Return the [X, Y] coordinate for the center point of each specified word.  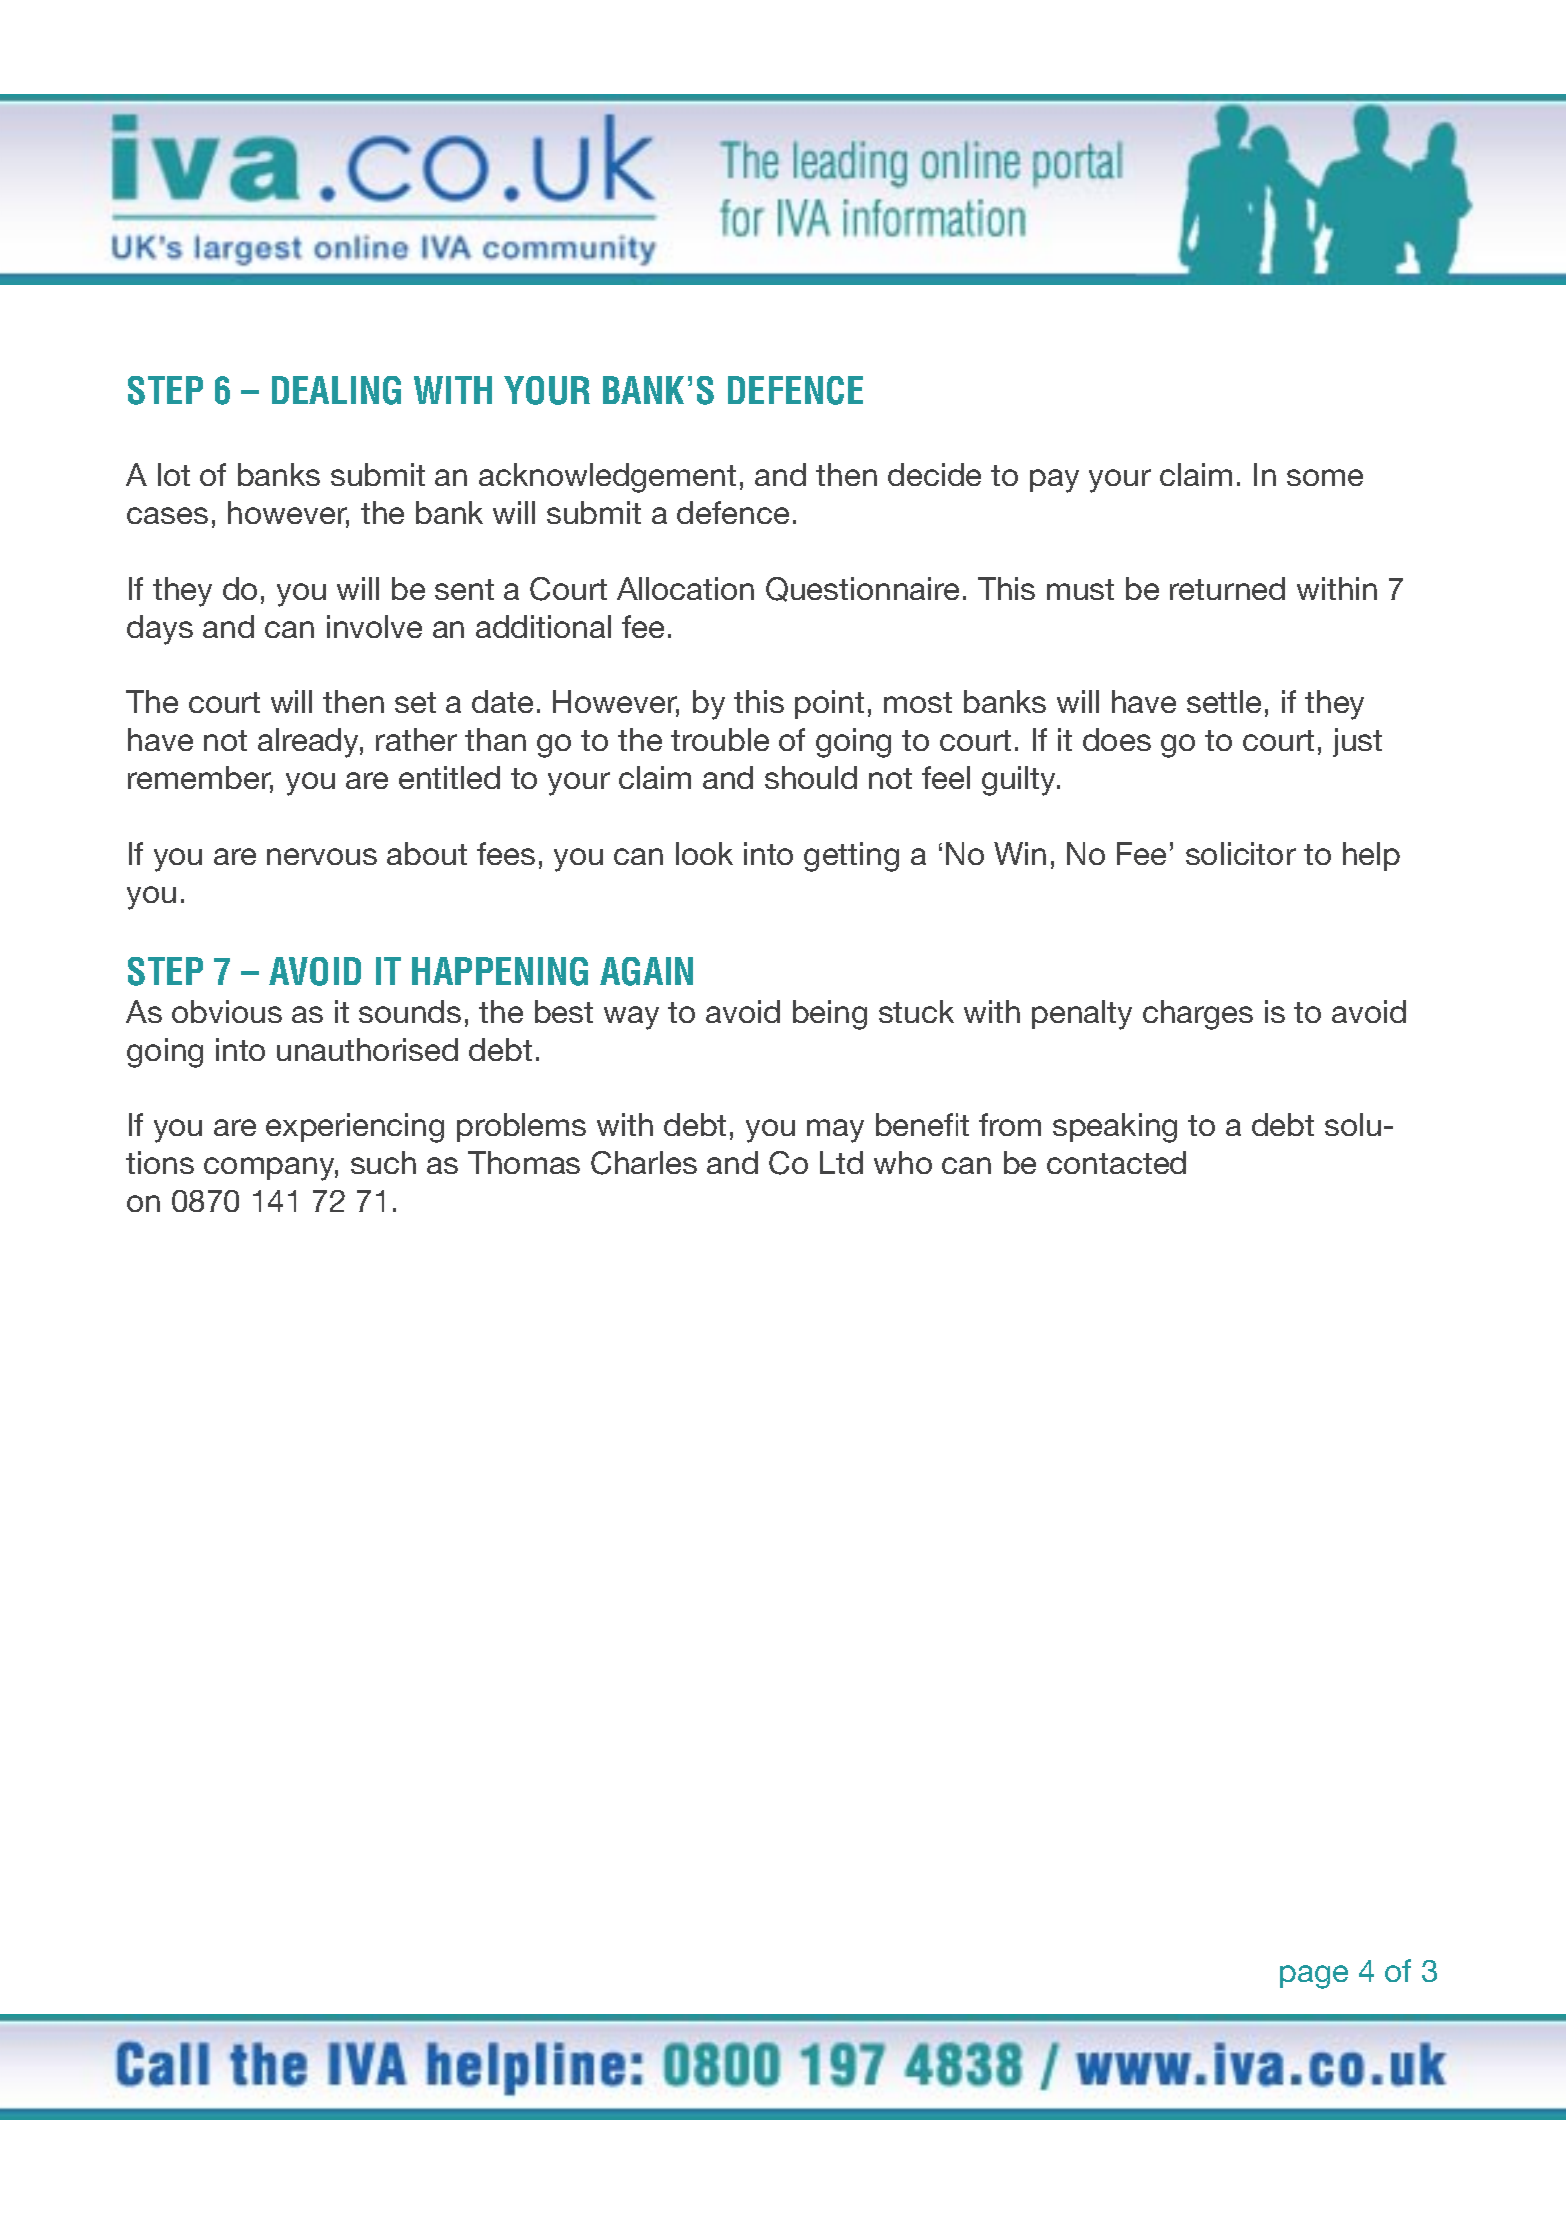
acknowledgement [607, 478]
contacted [1116, 1162]
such [383, 1162]
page [1314, 1977]
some [1325, 477]
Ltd [841, 1162]
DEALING [336, 390]
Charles [644, 1163]
